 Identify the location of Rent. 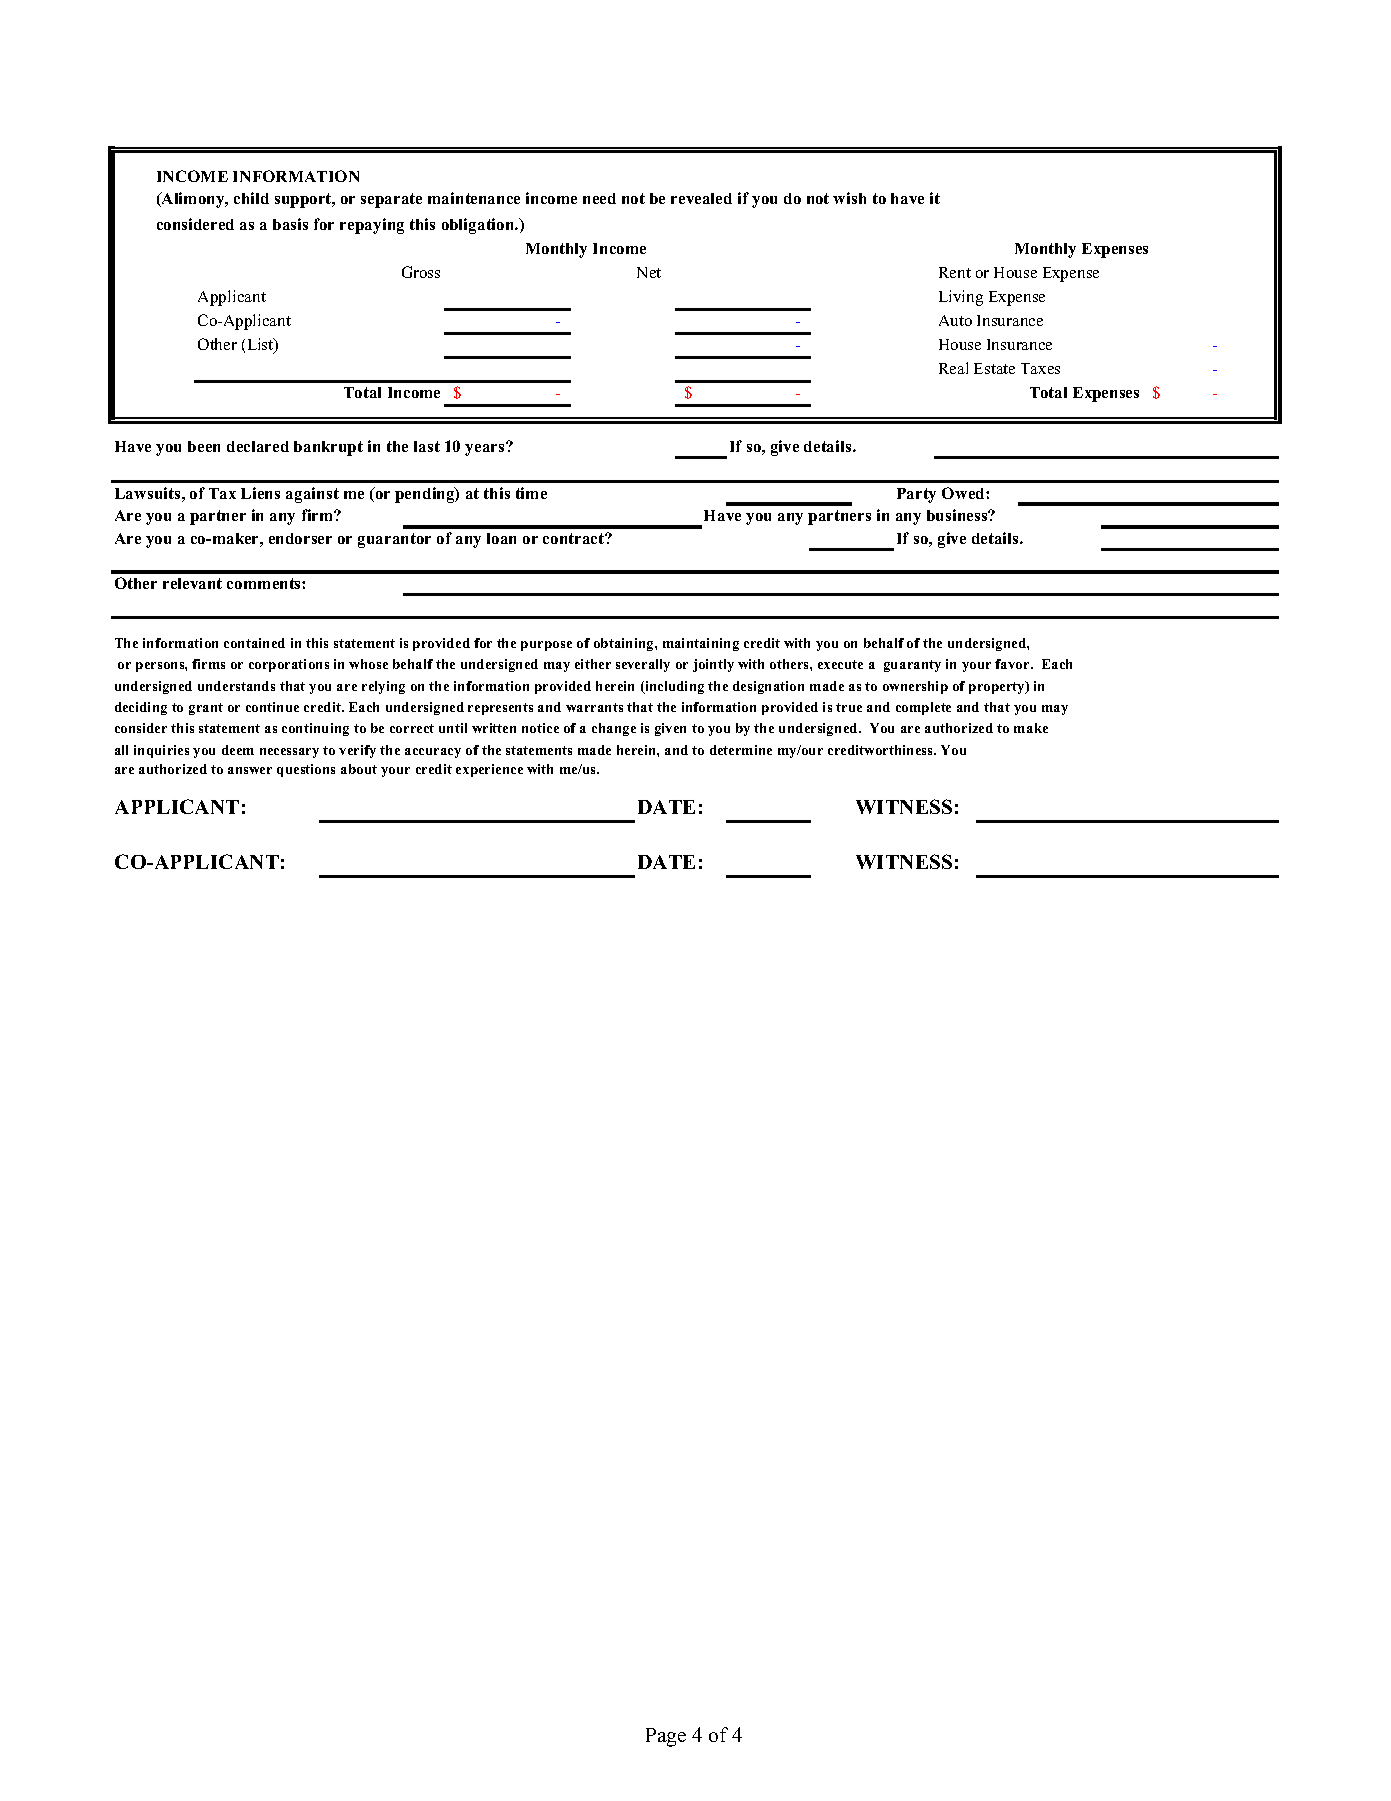
(955, 272).
